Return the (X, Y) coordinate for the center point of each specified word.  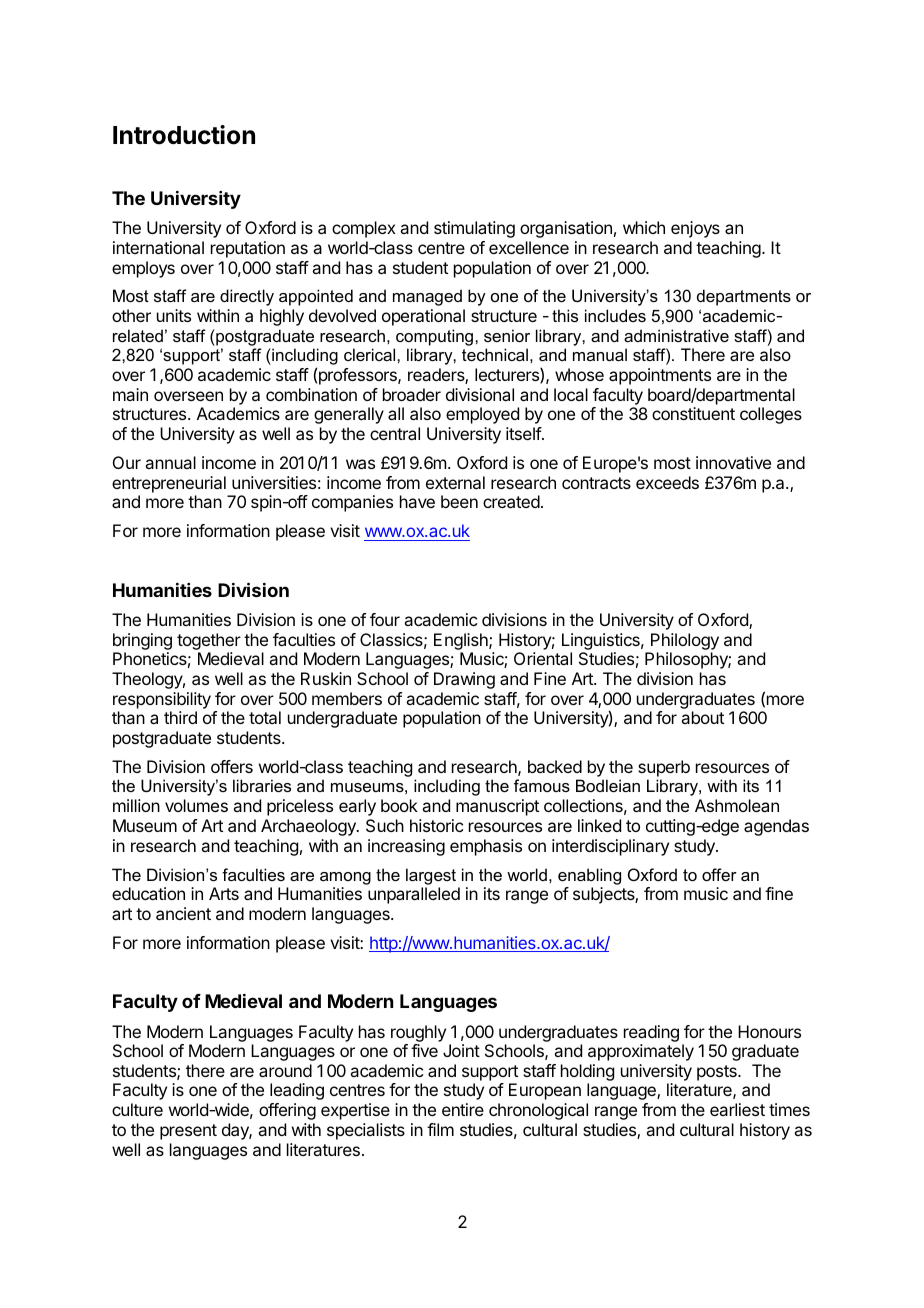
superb (664, 768)
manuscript (497, 807)
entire (463, 1109)
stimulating (474, 229)
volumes (196, 805)
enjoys (695, 229)
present (188, 1132)
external (455, 482)
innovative (733, 462)
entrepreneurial (169, 484)
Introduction (184, 135)
